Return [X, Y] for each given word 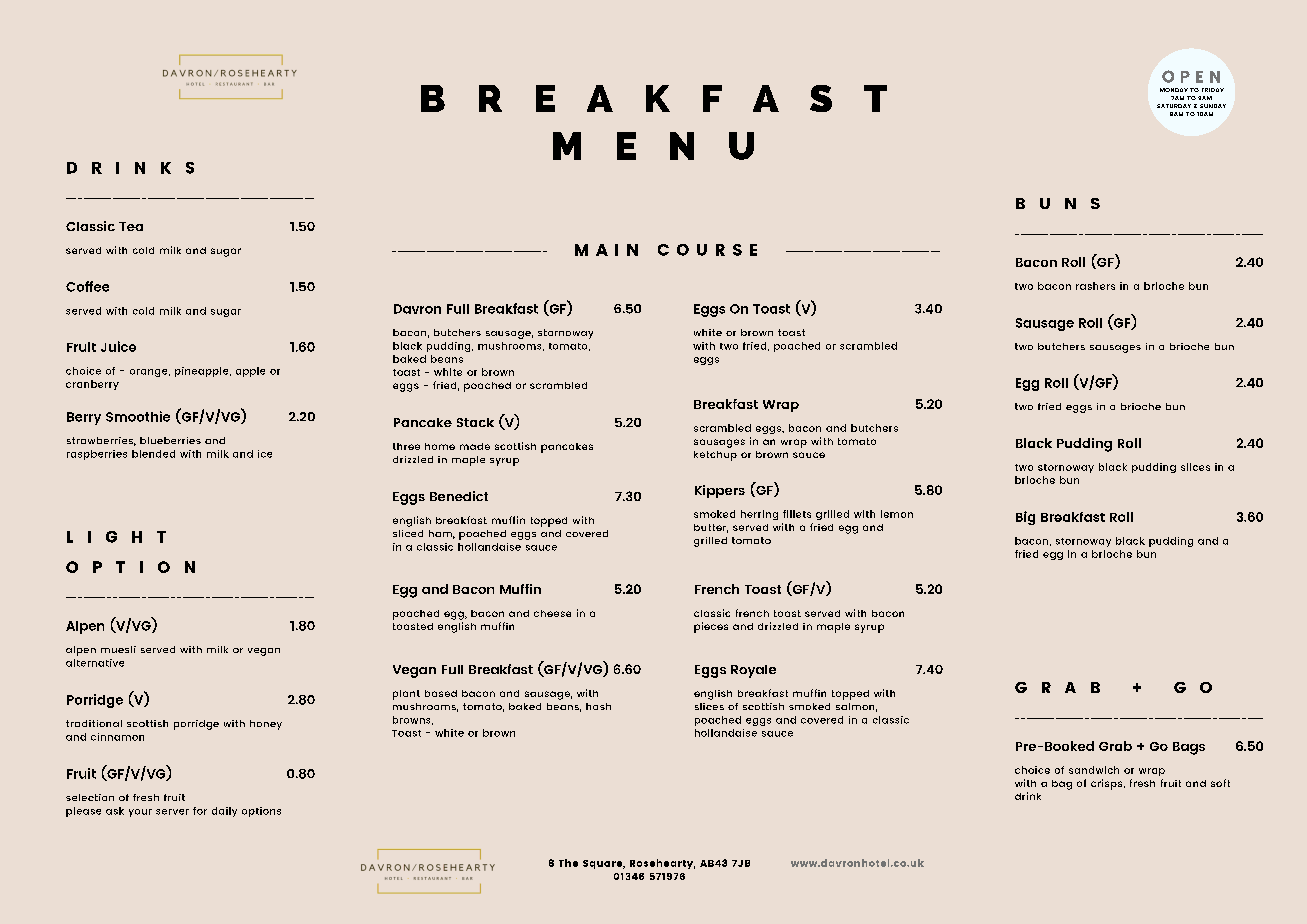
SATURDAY [1174, 106]
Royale [753, 671]
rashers [1095, 286]
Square [604, 864]
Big [1025, 518]
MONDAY [1174, 90]
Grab [1115, 746]
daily [224, 812]
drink [1028, 796]
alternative [95, 663]
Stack [475, 422]
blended [153, 454]
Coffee [87, 286]
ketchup [715, 456]
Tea [131, 226]
